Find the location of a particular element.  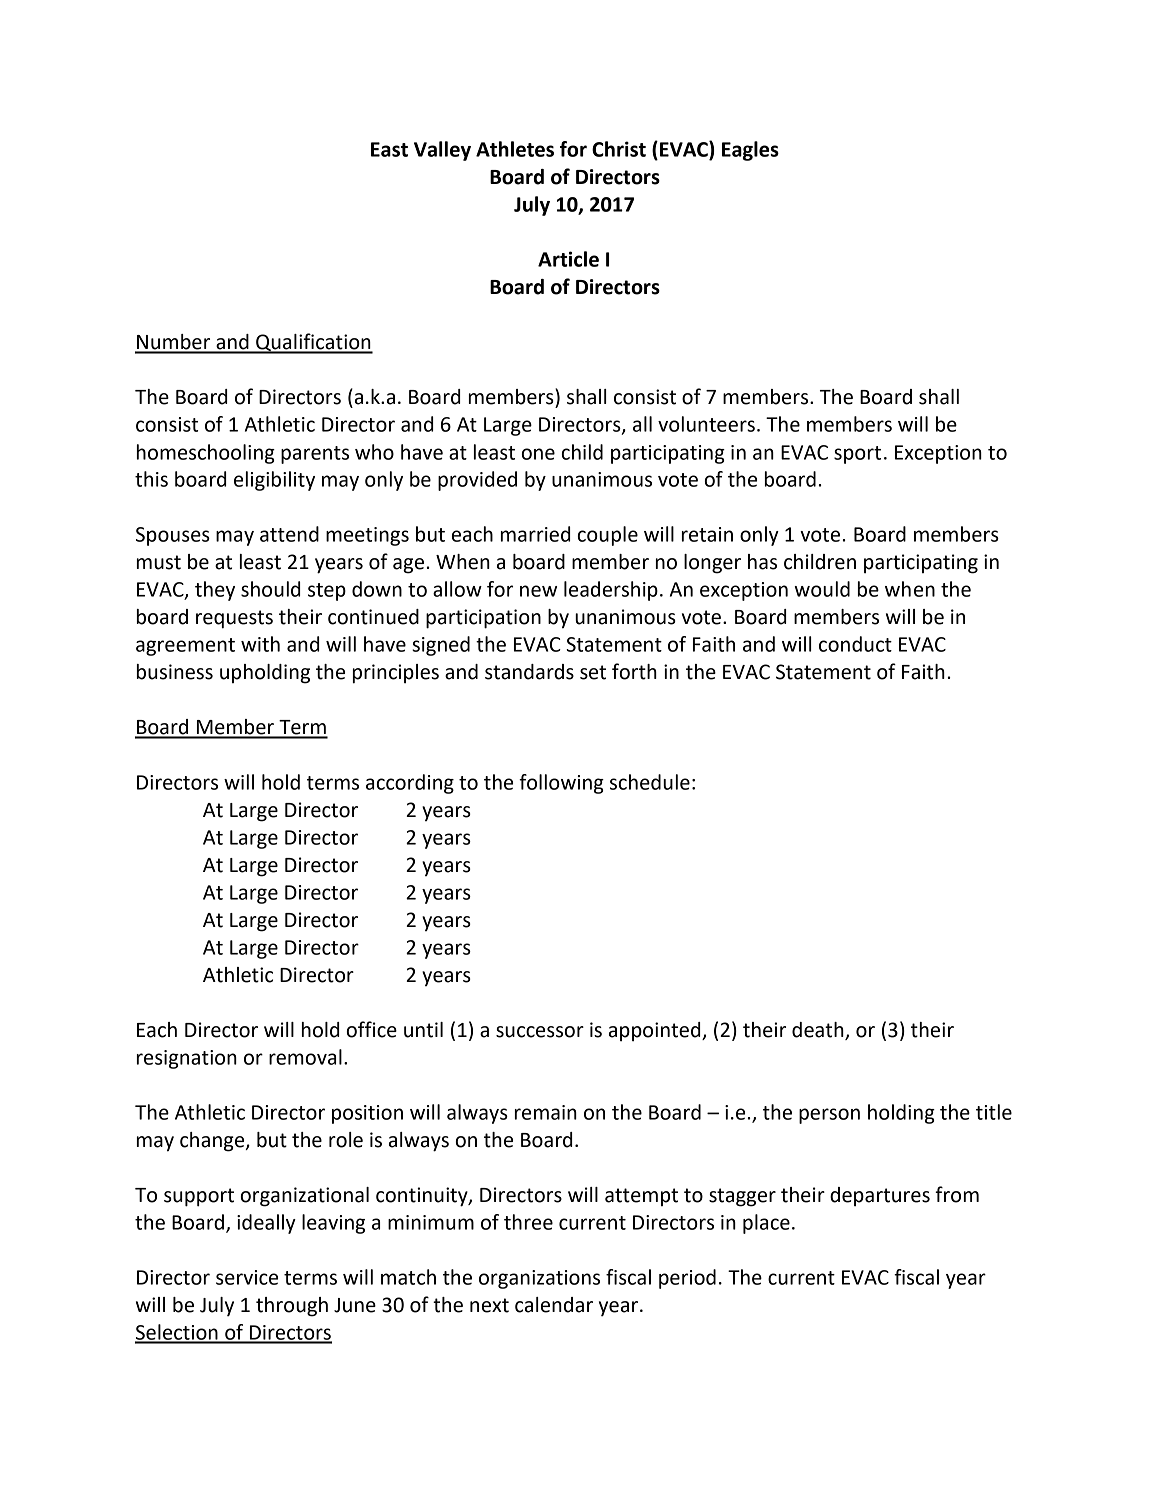

service is located at coordinates (247, 1277).
